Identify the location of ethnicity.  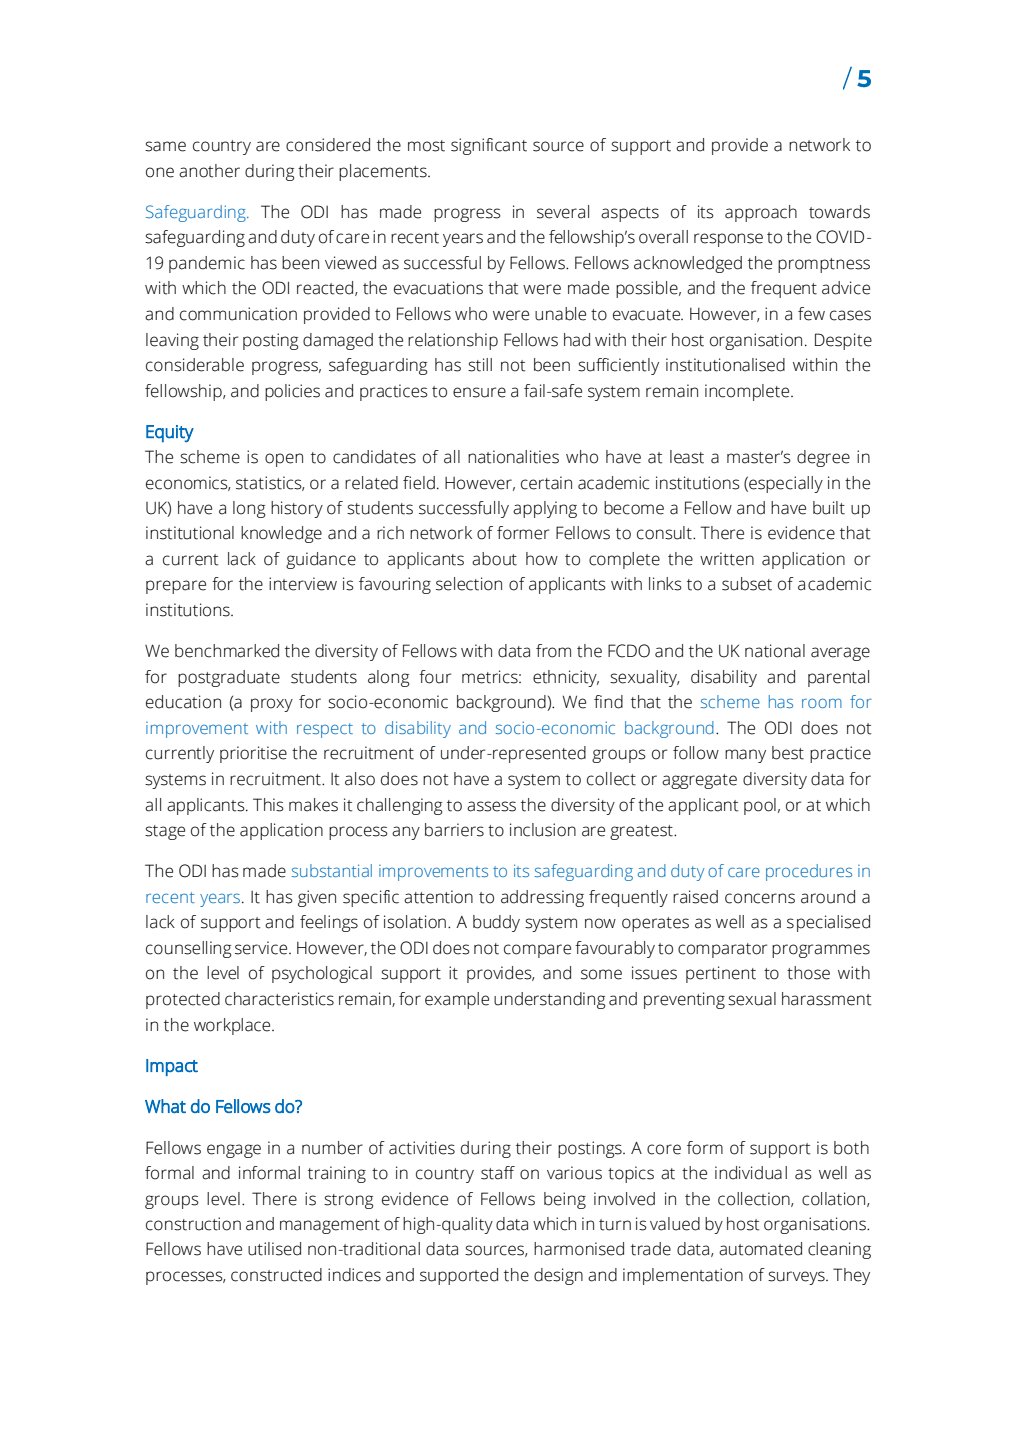
(566, 678).
